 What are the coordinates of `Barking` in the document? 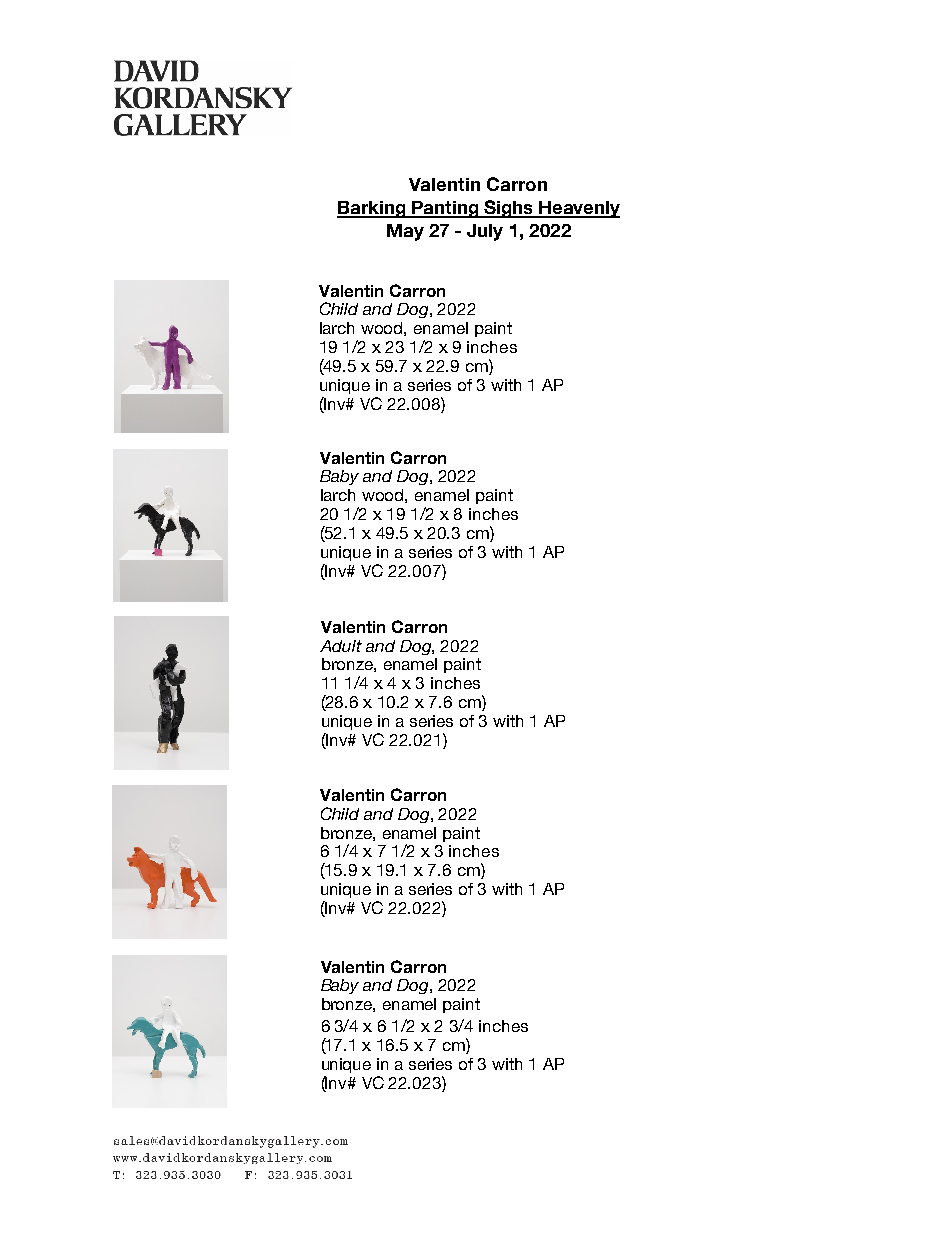 It's located at (372, 209).
